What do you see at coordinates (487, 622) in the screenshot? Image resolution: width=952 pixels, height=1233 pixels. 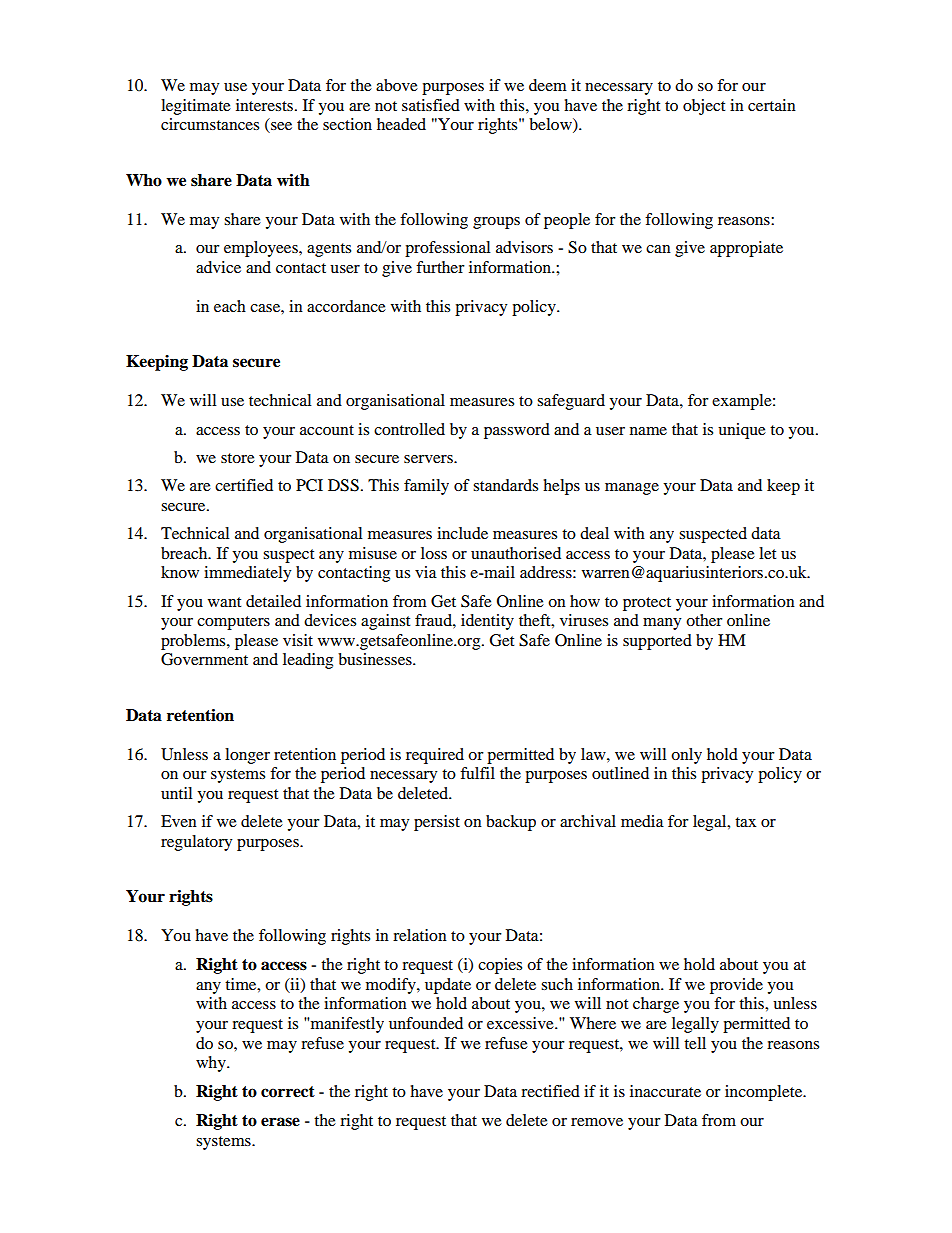 I see `identity` at bounding box center [487, 622].
